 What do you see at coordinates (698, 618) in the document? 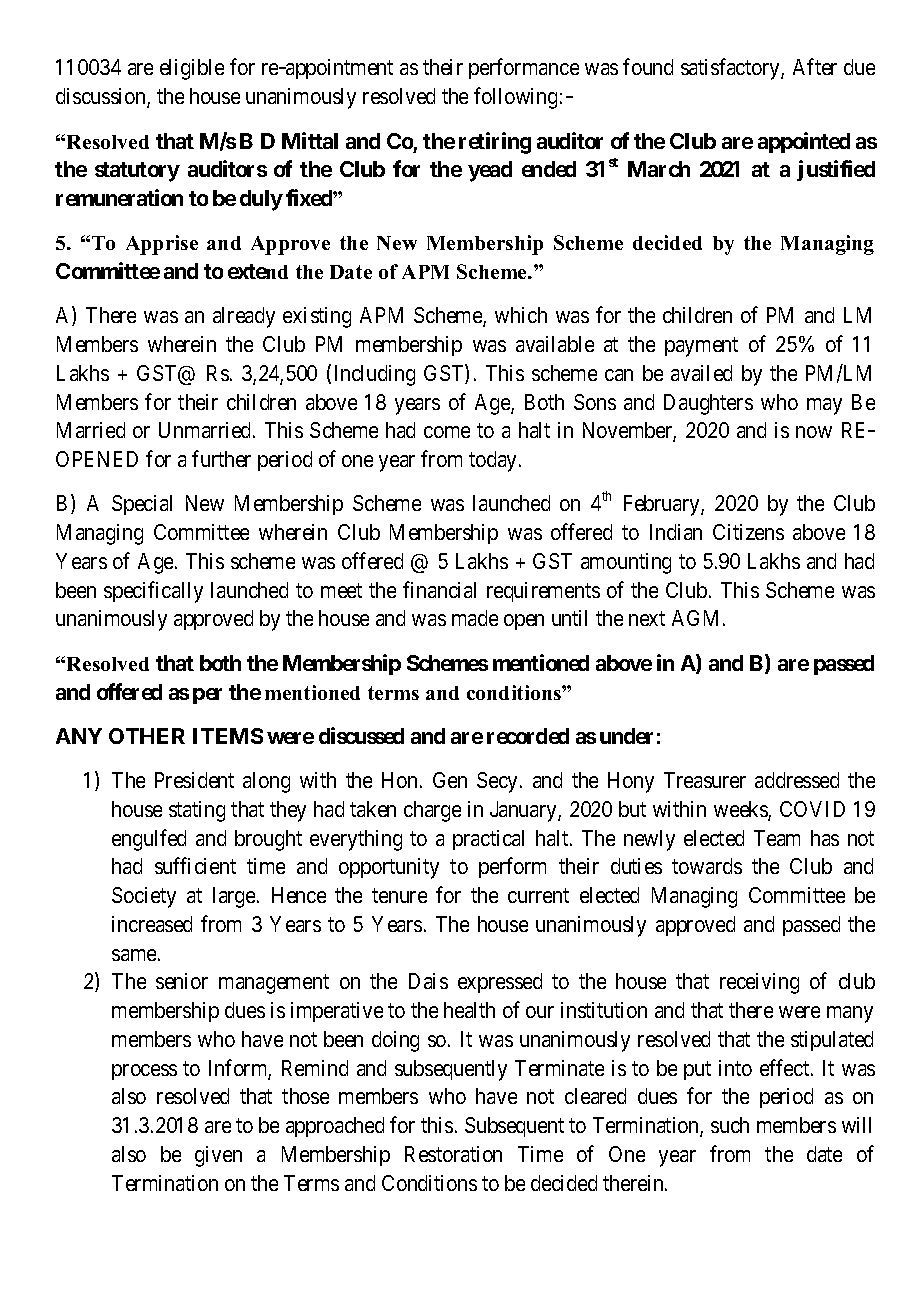
I see `AGM` at bounding box center [698, 618].
